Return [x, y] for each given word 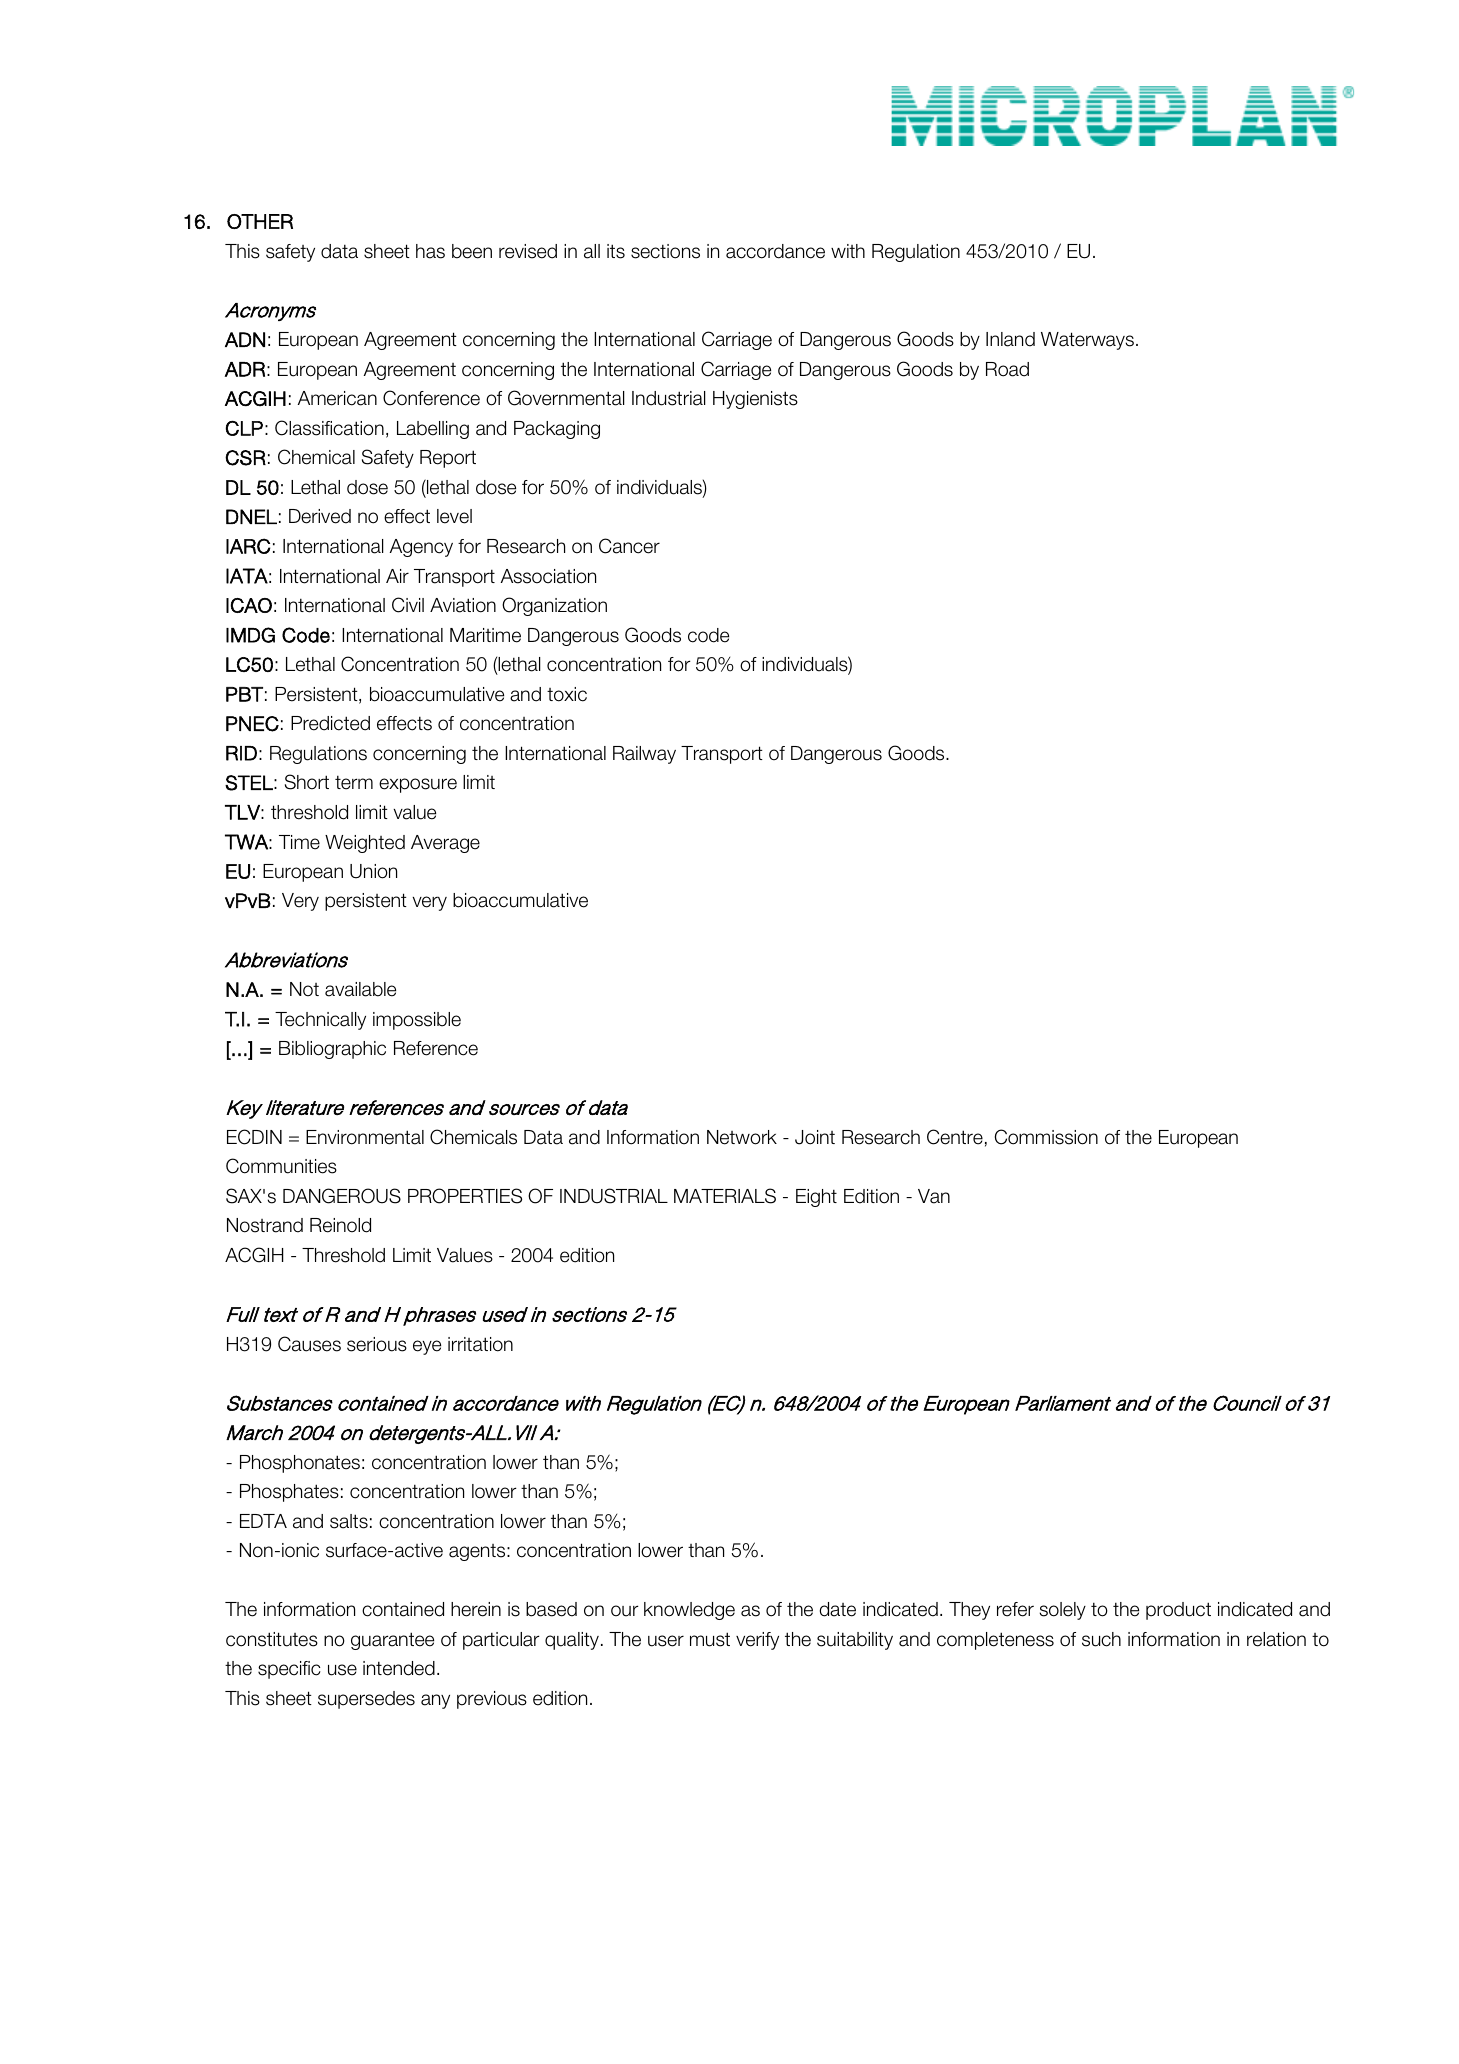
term [354, 782]
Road [1007, 369]
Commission [1046, 1137]
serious [377, 1344]
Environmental [365, 1137]
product [1178, 1611]
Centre [955, 1137]
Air [397, 576]
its [616, 251]
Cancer [629, 546]
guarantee [392, 1641]
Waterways [1087, 341]
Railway [644, 755]
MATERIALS [725, 1196]
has [430, 251]
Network [742, 1137]
